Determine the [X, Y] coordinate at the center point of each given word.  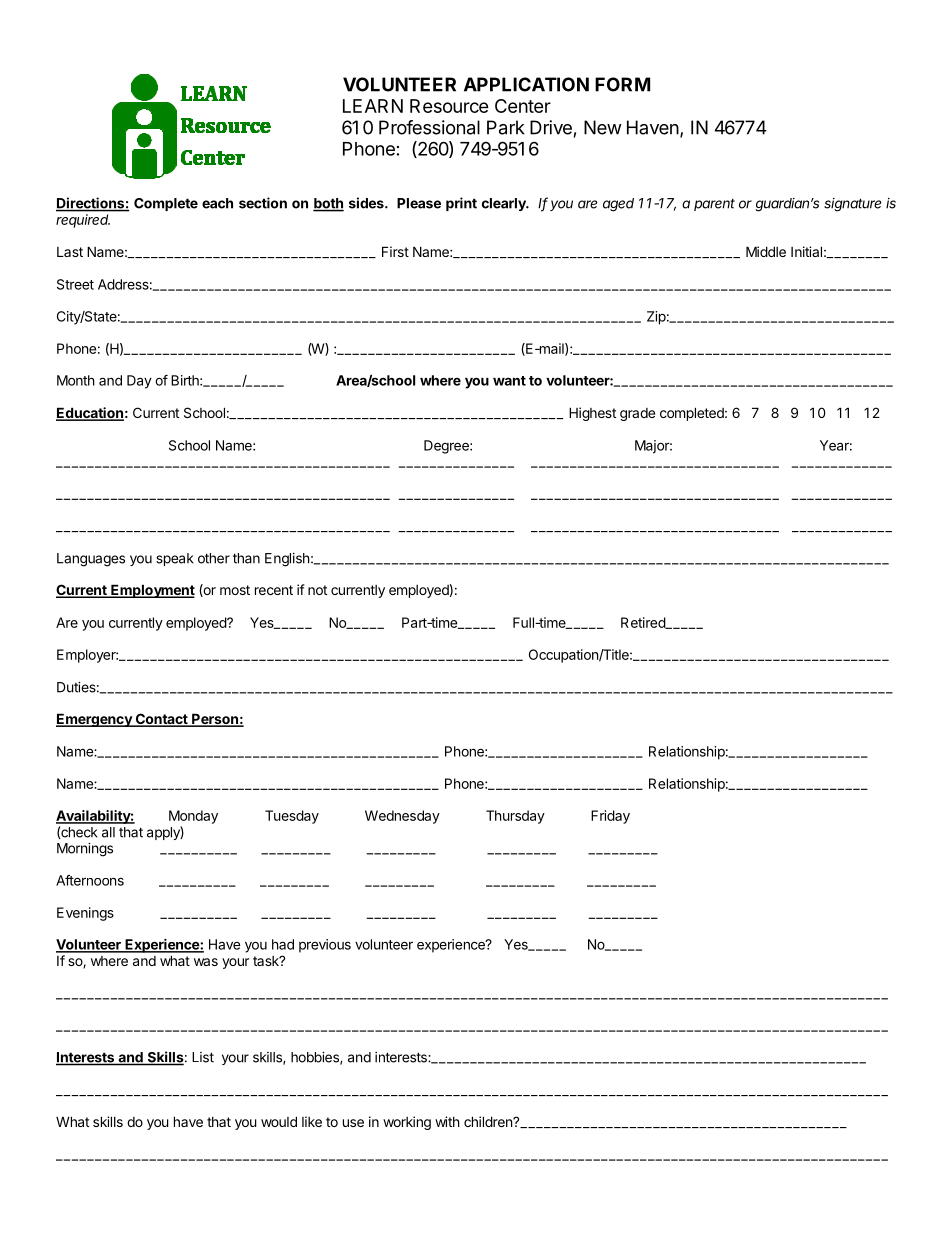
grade [637, 414]
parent [714, 205]
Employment [152, 591]
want [509, 381]
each [217, 203]
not [317, 590]
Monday [193, 817]
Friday [610, 817]
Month [76, 380]
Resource [449, 106]
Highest [592, 414]
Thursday [515, 817]
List [203, 1057]
